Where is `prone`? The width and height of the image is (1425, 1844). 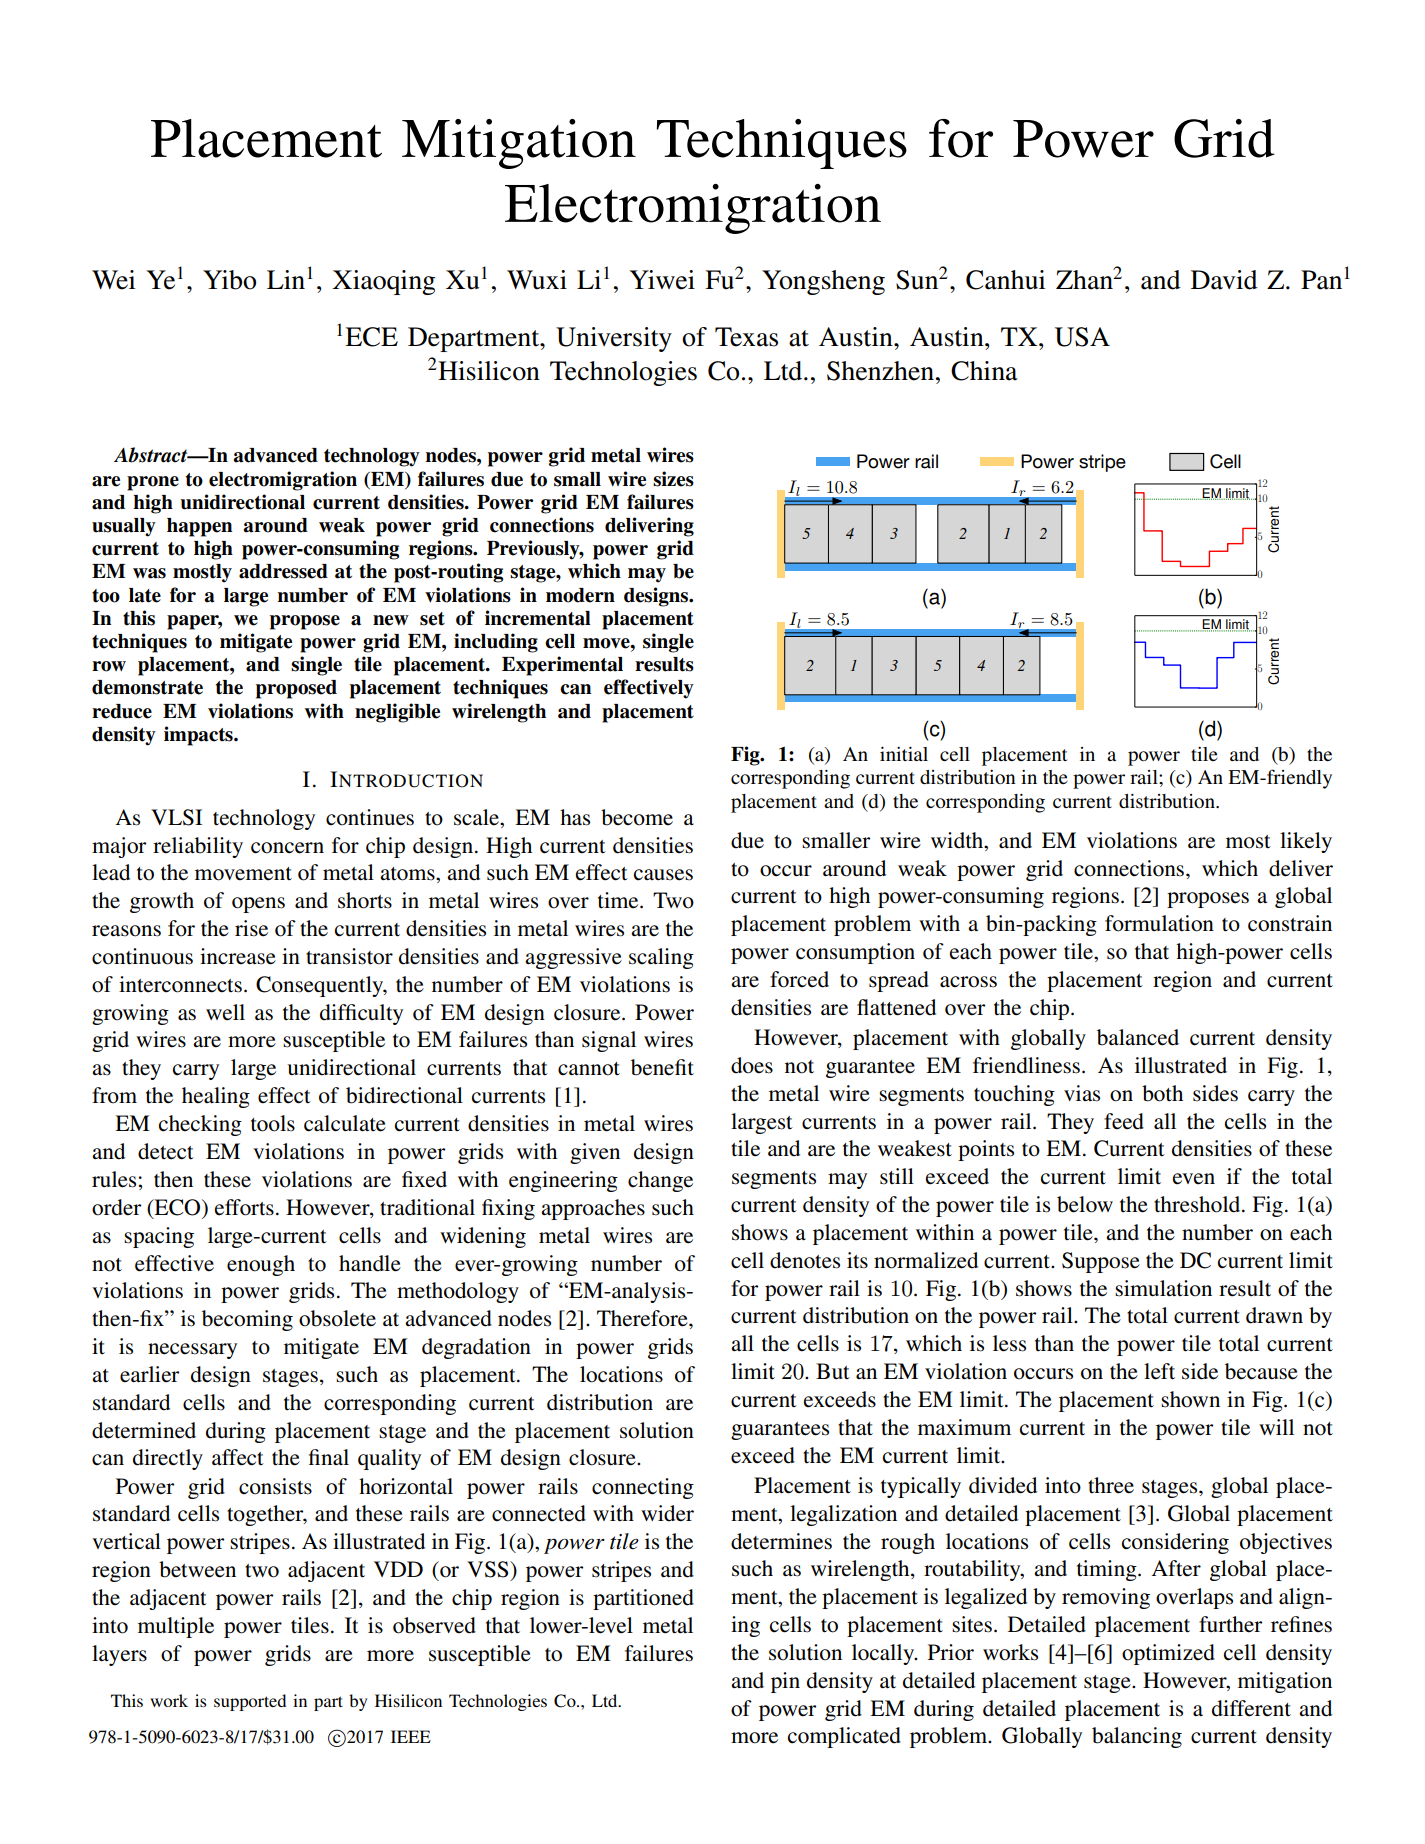 prone is located at coordinates (153, 483).
